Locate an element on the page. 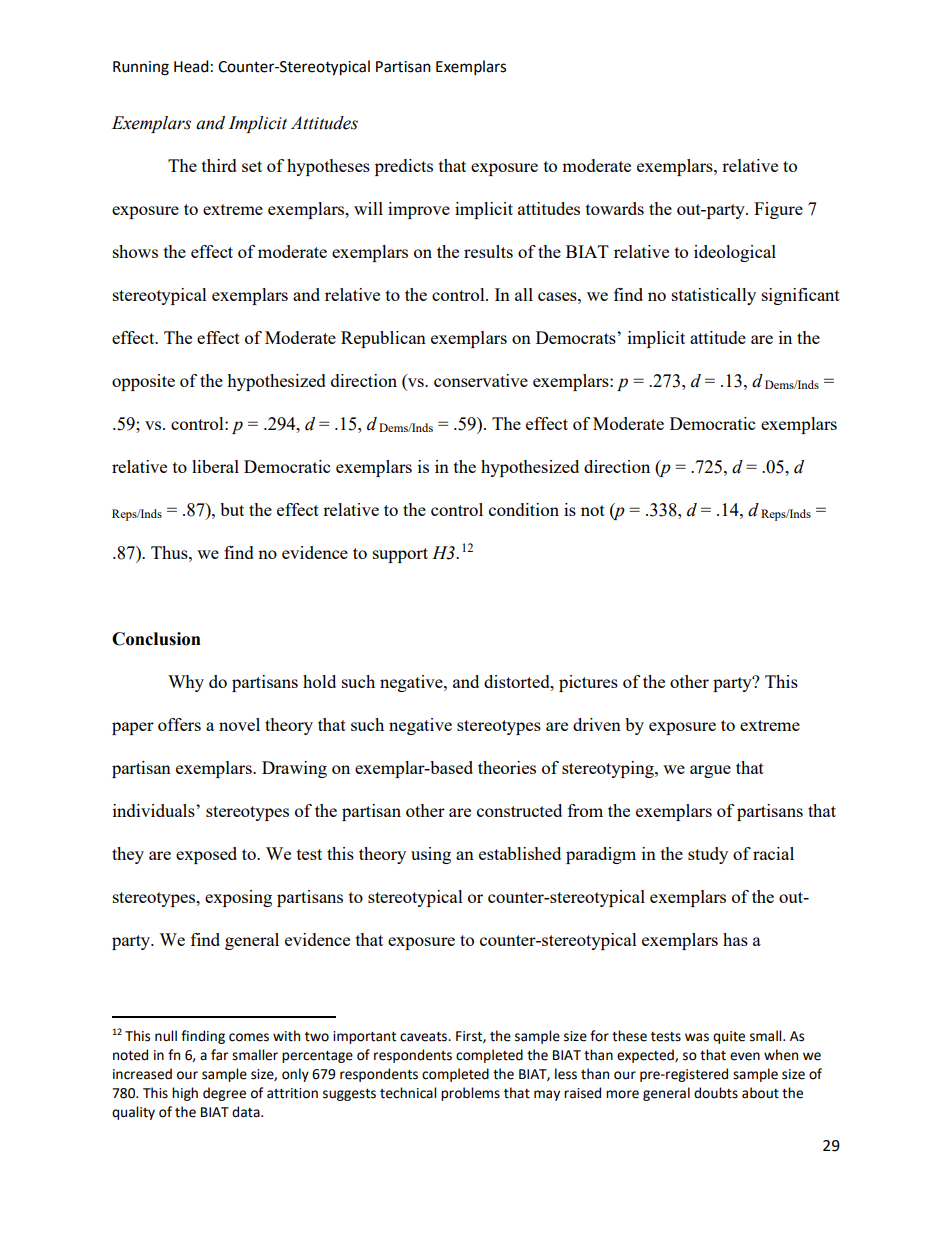  doubts is located at coordinates (716, 1093).
